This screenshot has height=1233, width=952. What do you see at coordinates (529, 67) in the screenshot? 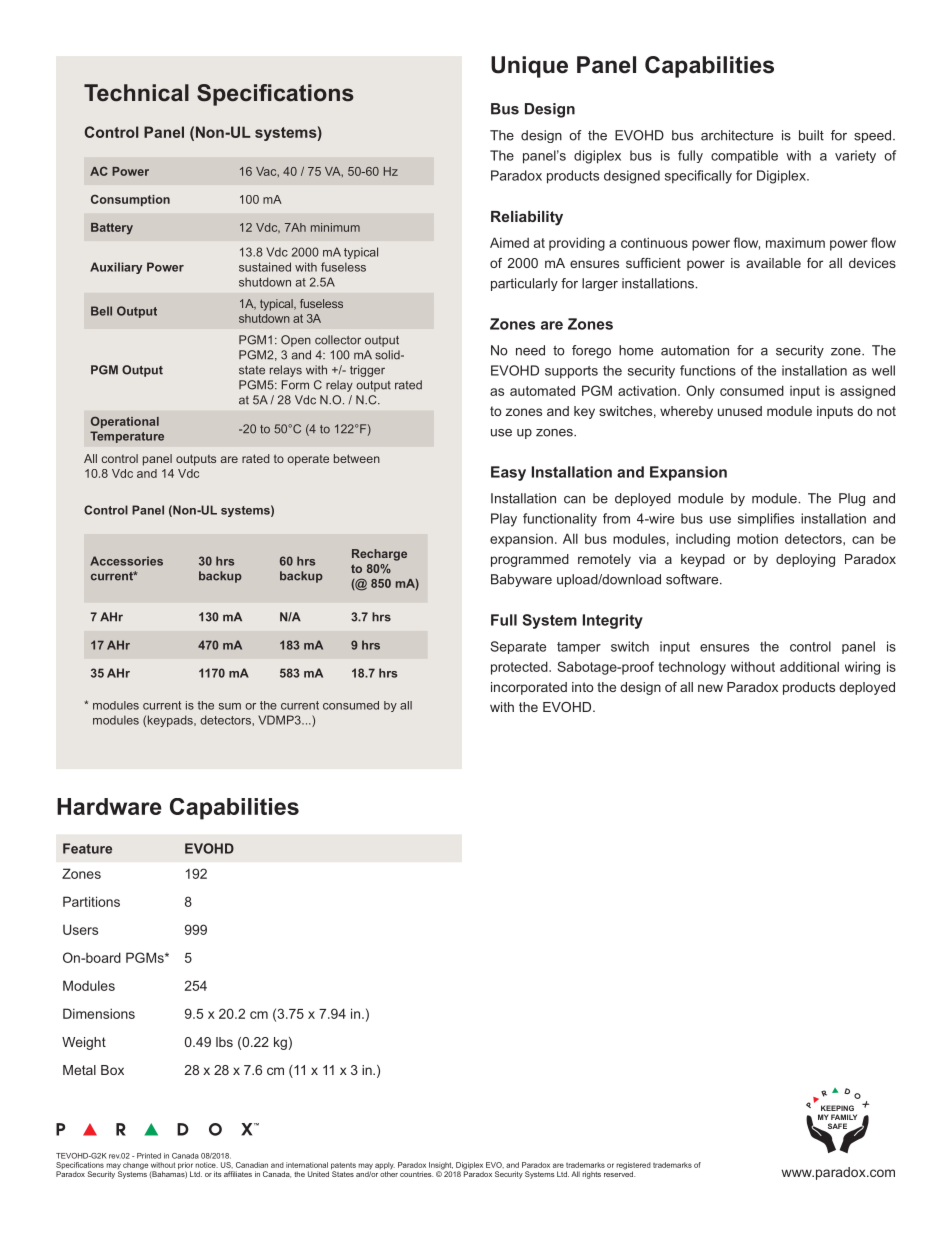
I see `Unique` at bounding box center [529, 67].
